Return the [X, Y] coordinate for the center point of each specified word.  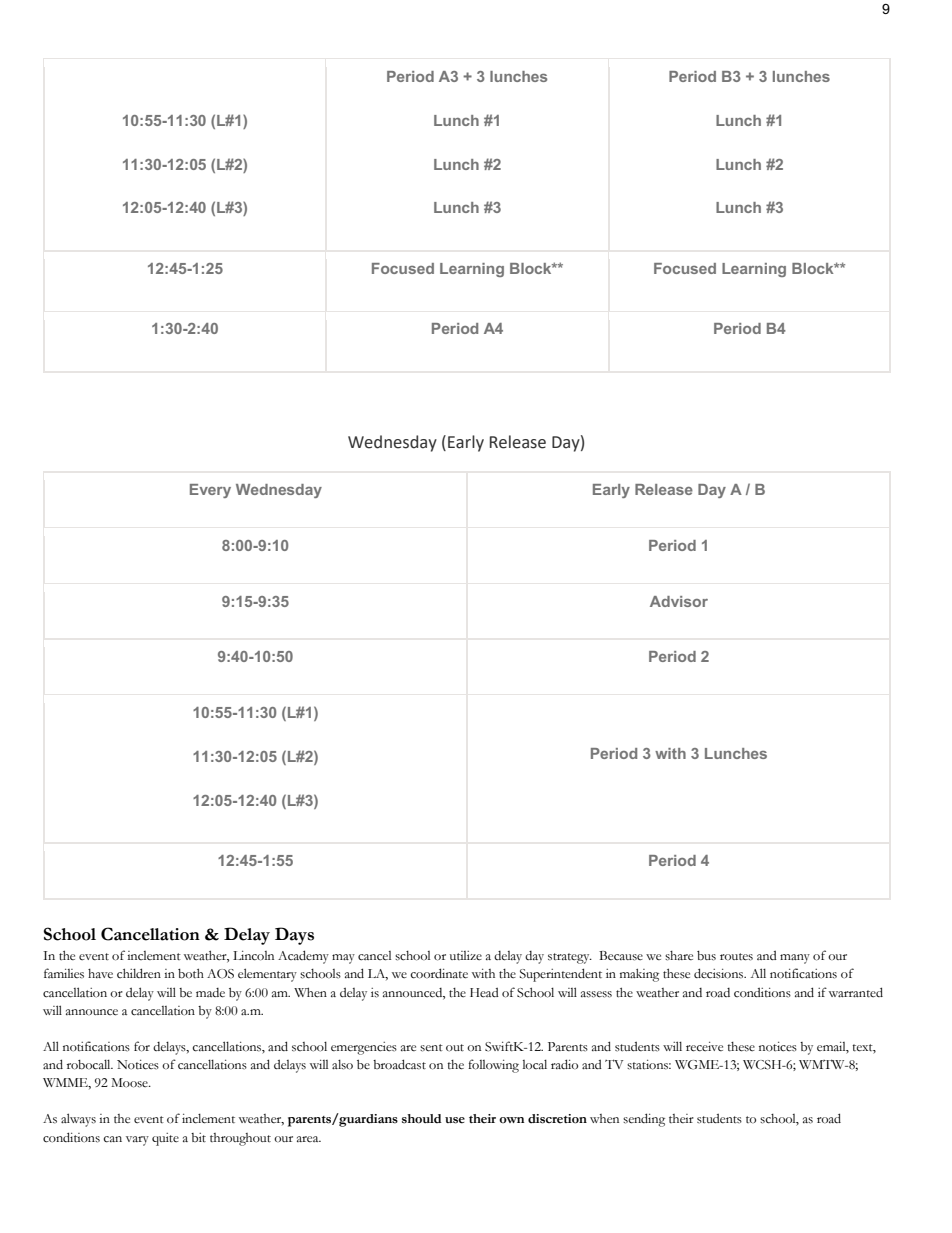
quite [165, 1139]
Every [210, 491]
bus [706, 956]
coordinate [439, 973]
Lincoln [253, 956]
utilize [466, 955]
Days [294, 936]
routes [736, 957]
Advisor [679, 601]
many [795, 959]
